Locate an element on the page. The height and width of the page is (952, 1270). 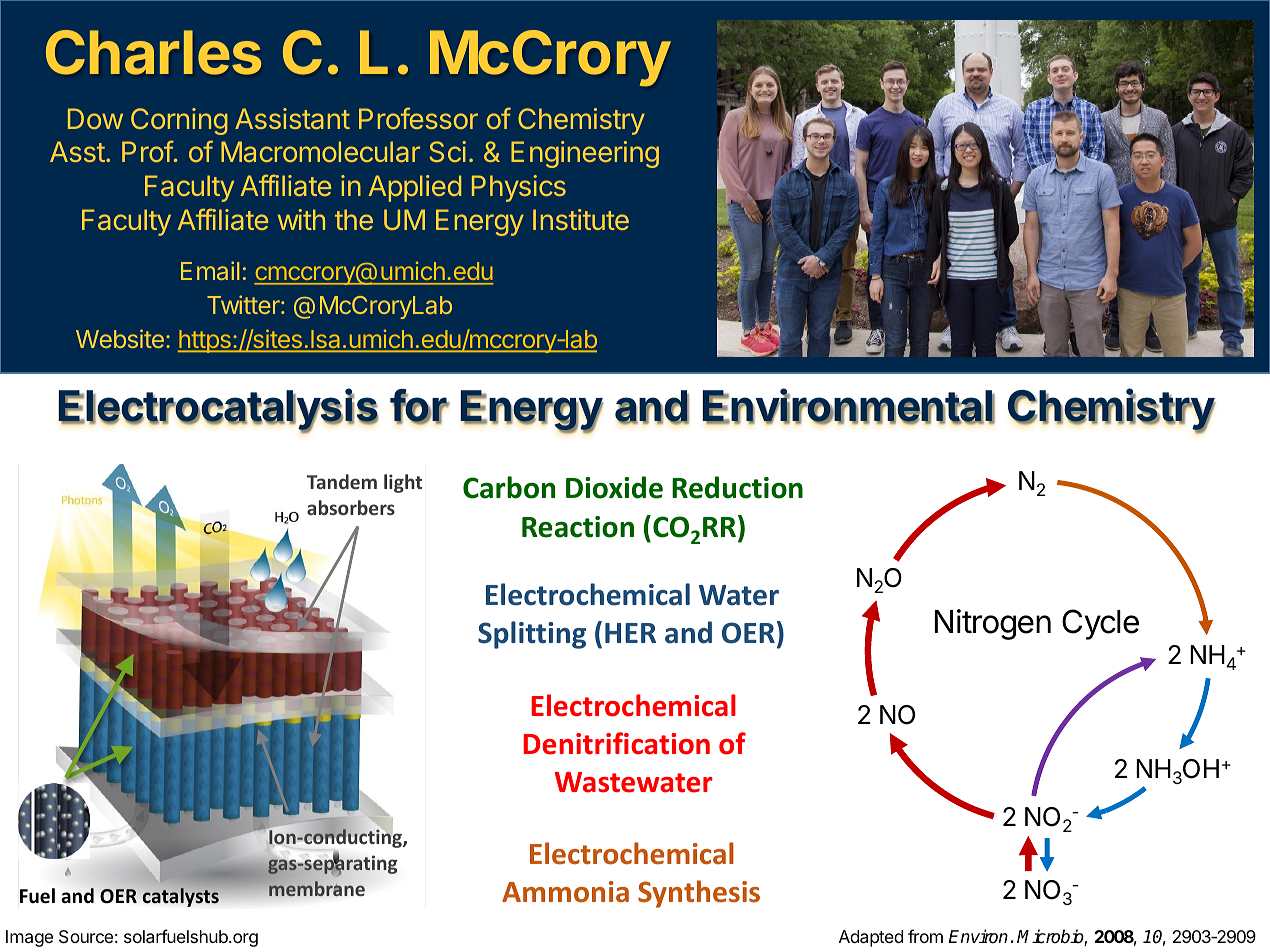
from is located at coordinates (925, 936).
